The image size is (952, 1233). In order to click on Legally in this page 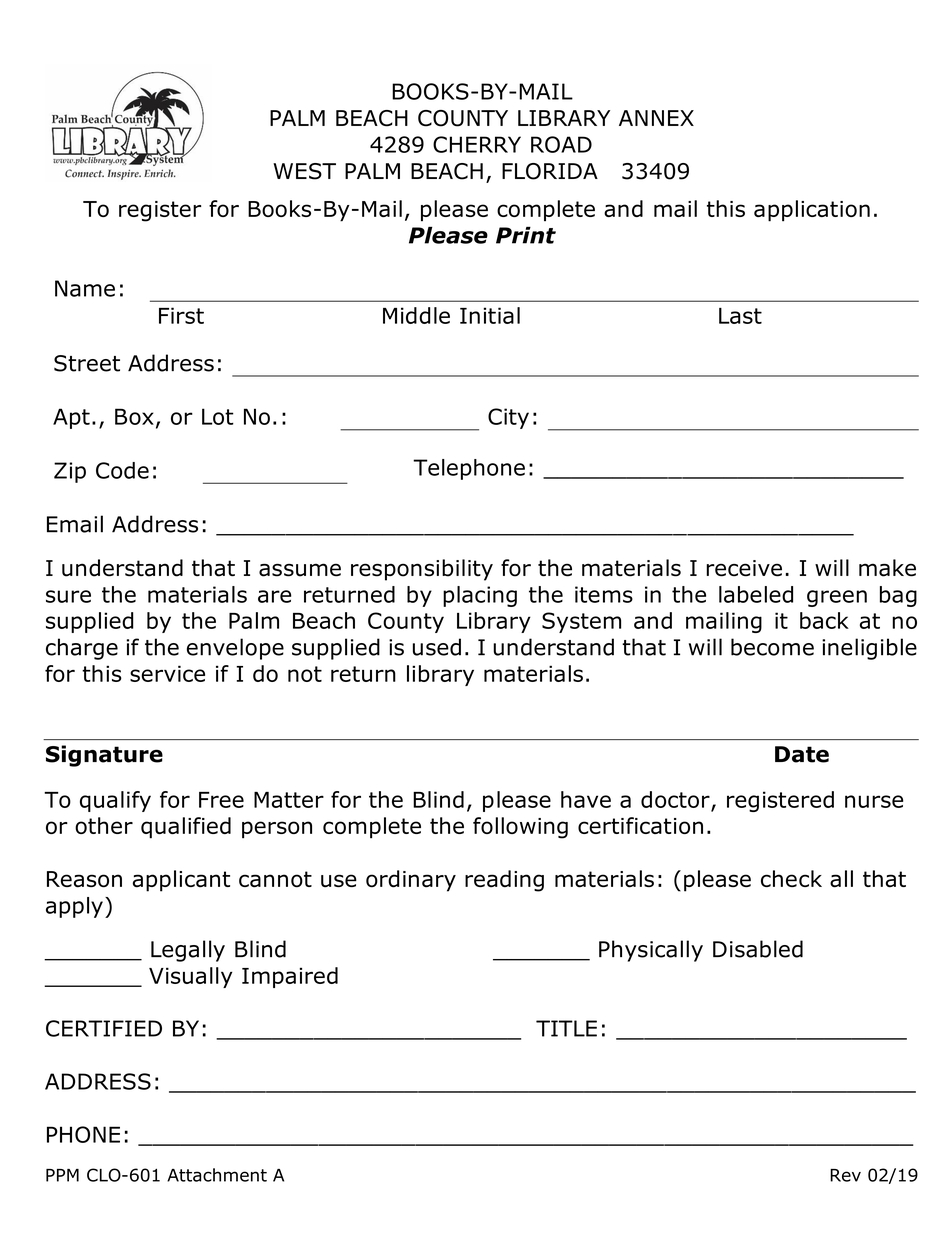, I will do `click(188, 951)`.
